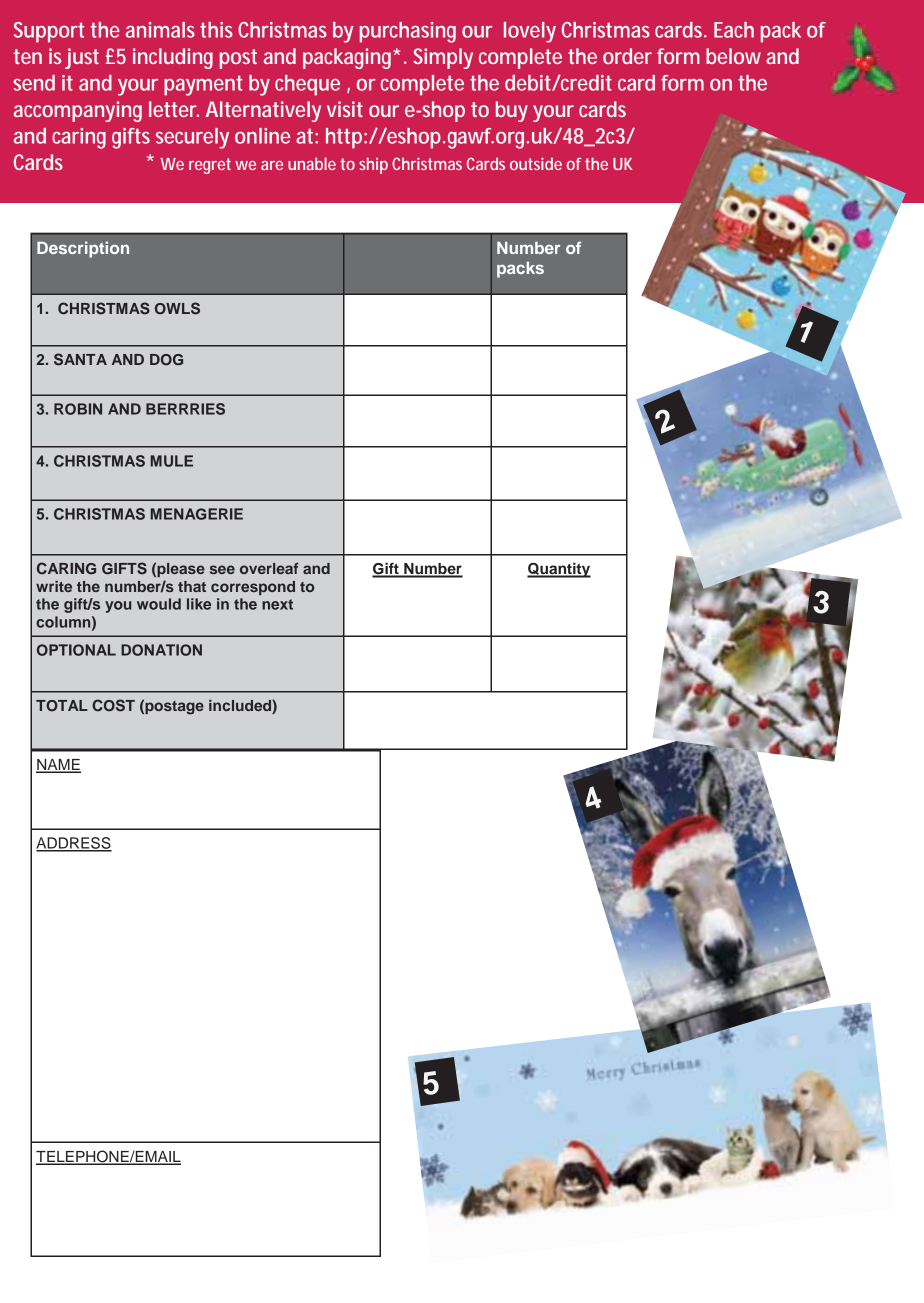  What do you see at coordinates (83, 249) in the page?
I see `Description` at bounding box center [83, 249].
